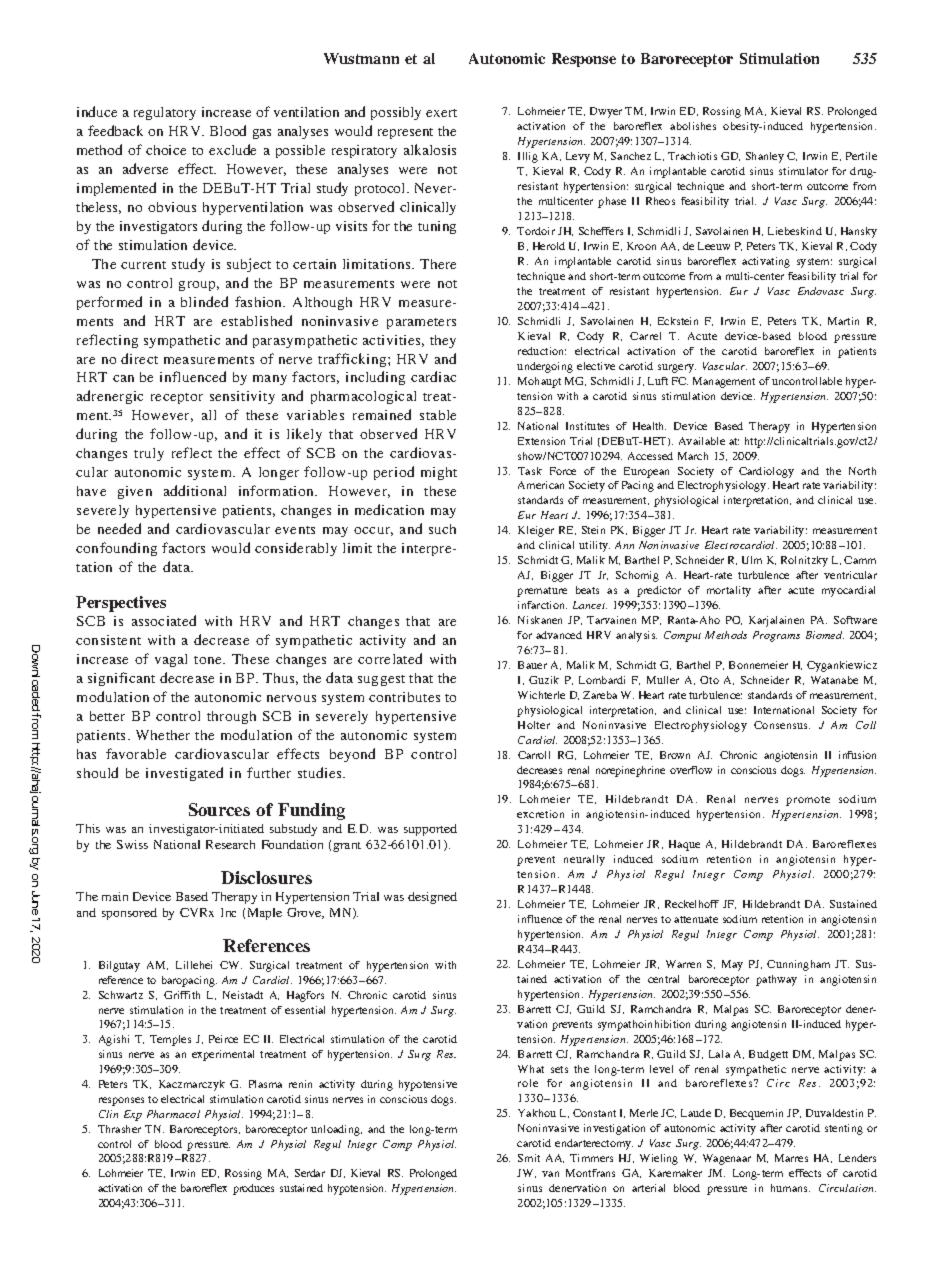 This document has width=952, height=1275. I want to click on Thrasher, so click(119, 1129).
